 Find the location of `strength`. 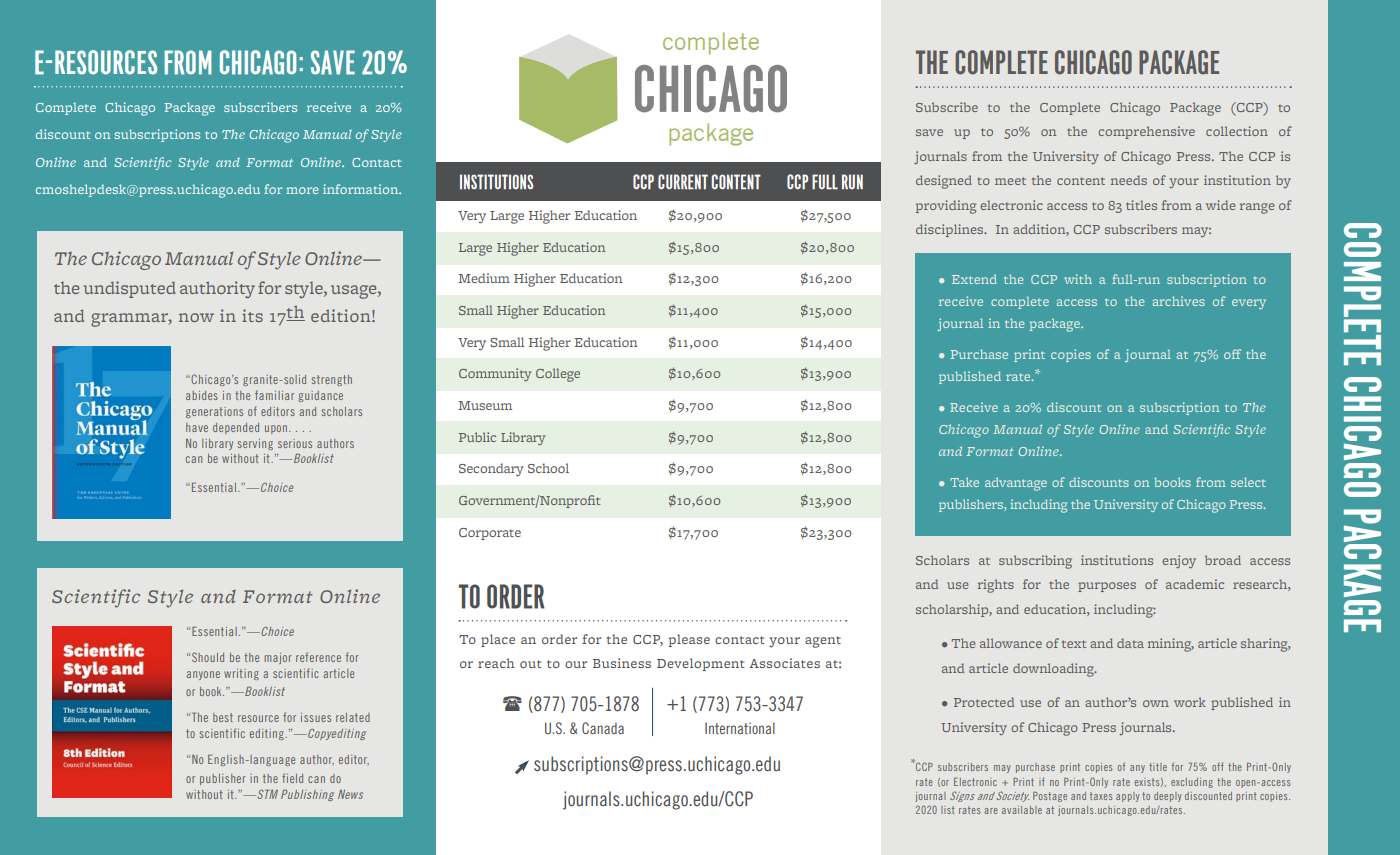

strength is located at coordinates (332, 380).
